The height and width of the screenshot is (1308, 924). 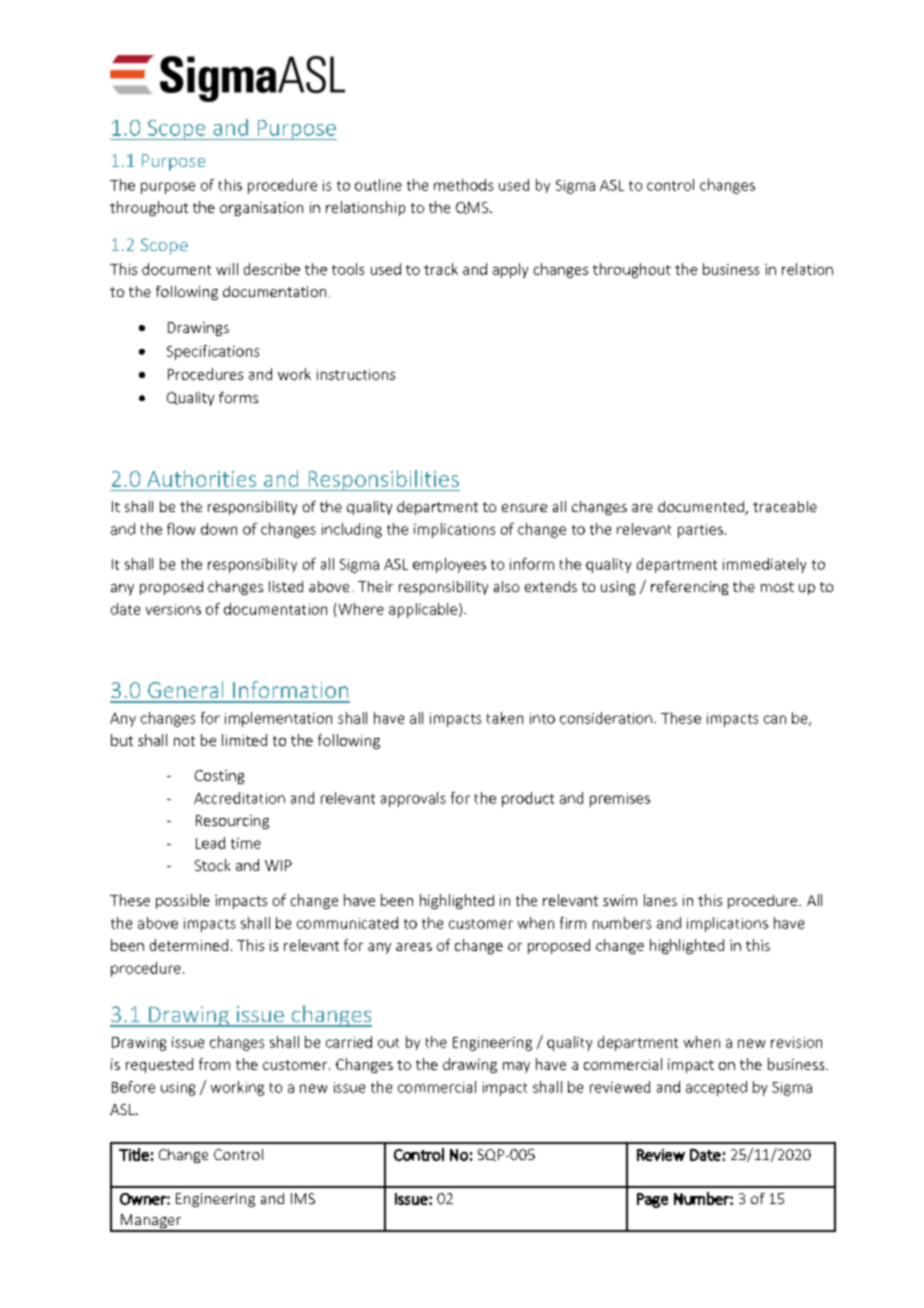 I want to click on apply, so click(x=510, y=270).
